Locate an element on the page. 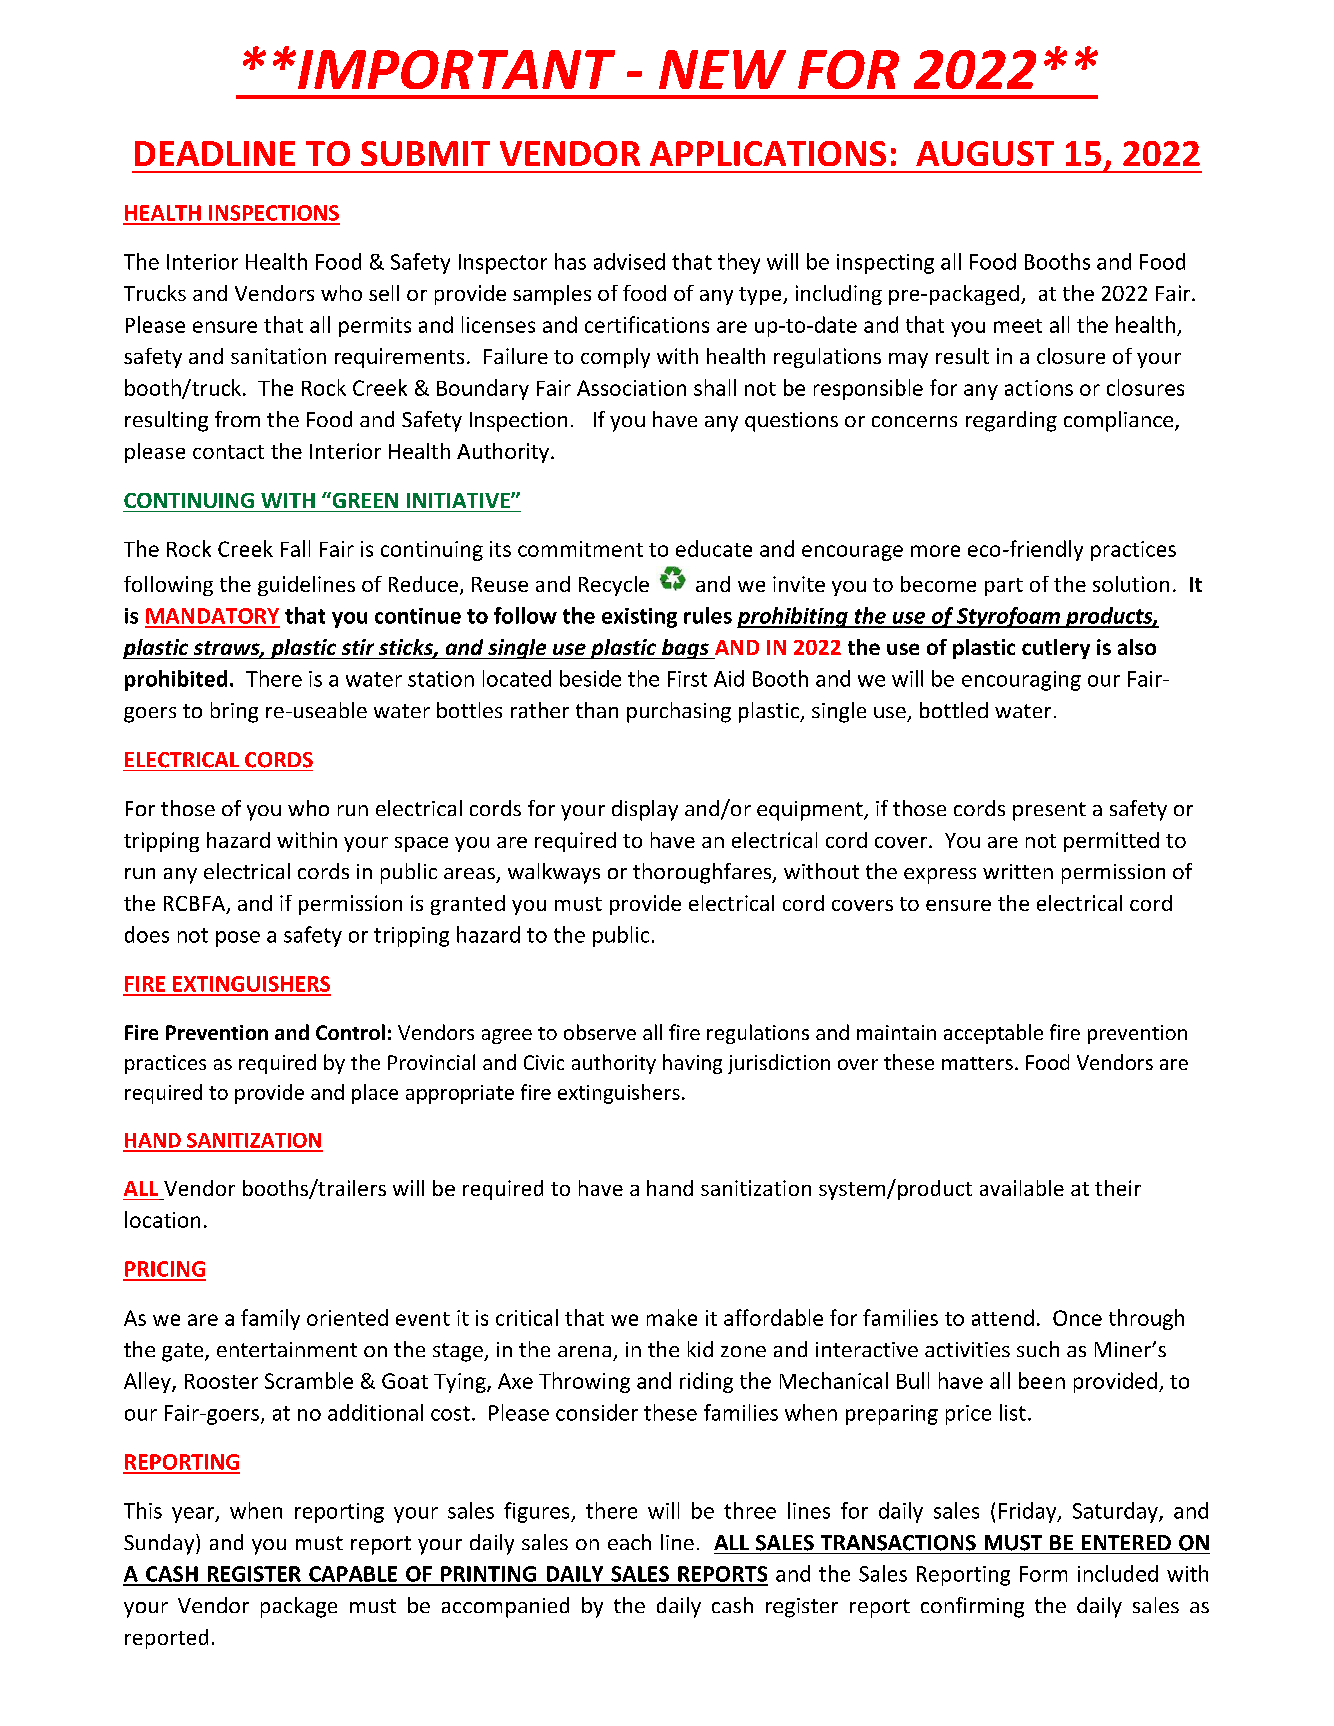 The image size is (1334, 1726). SUBMIT is located at coordinates (425, 153).
